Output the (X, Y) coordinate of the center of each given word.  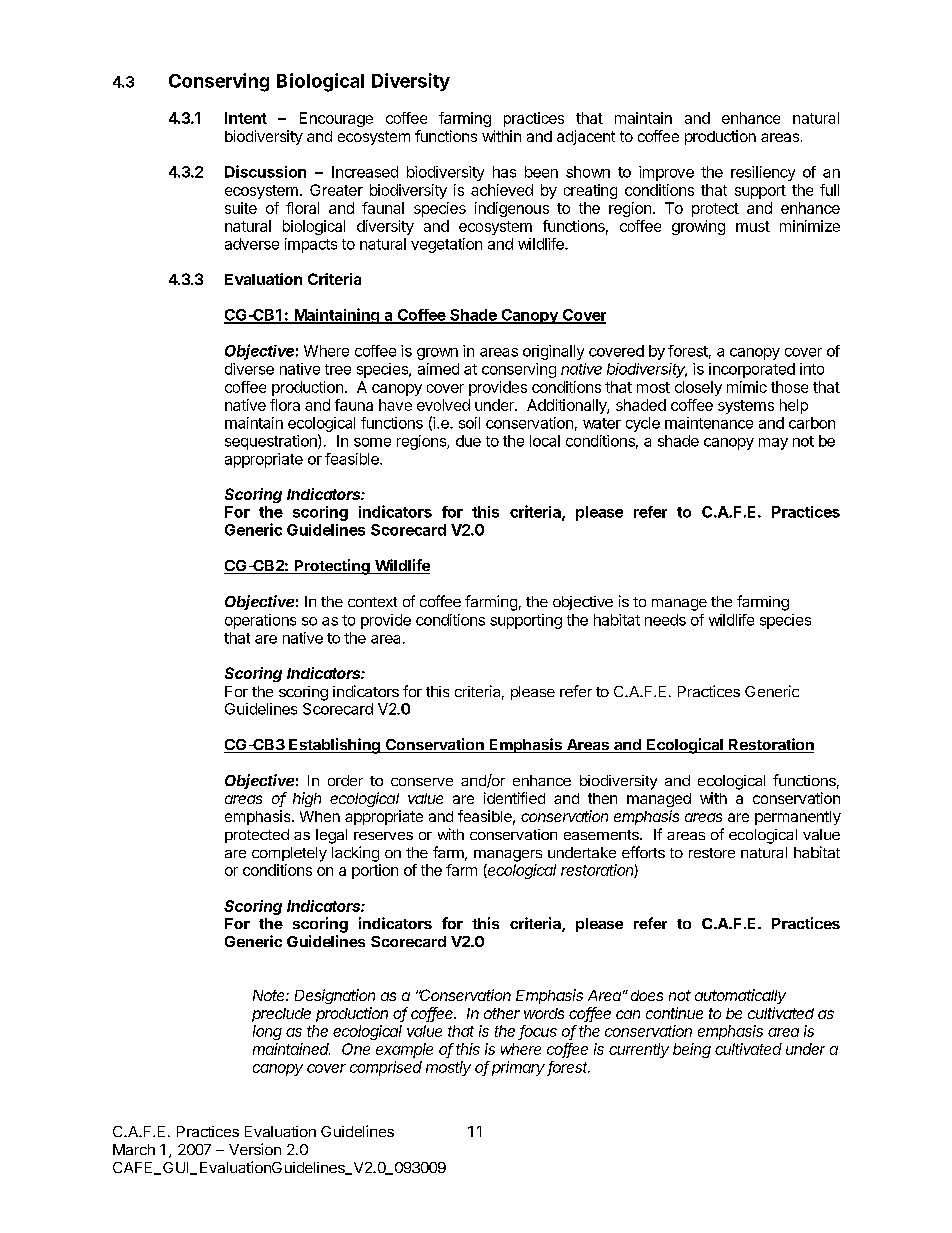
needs (665, 620)
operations (260, 621)
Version (255, 1149)
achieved (502, 190)
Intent (246, 118)
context (372, 602)
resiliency (763, 173)
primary (520, 1068)
